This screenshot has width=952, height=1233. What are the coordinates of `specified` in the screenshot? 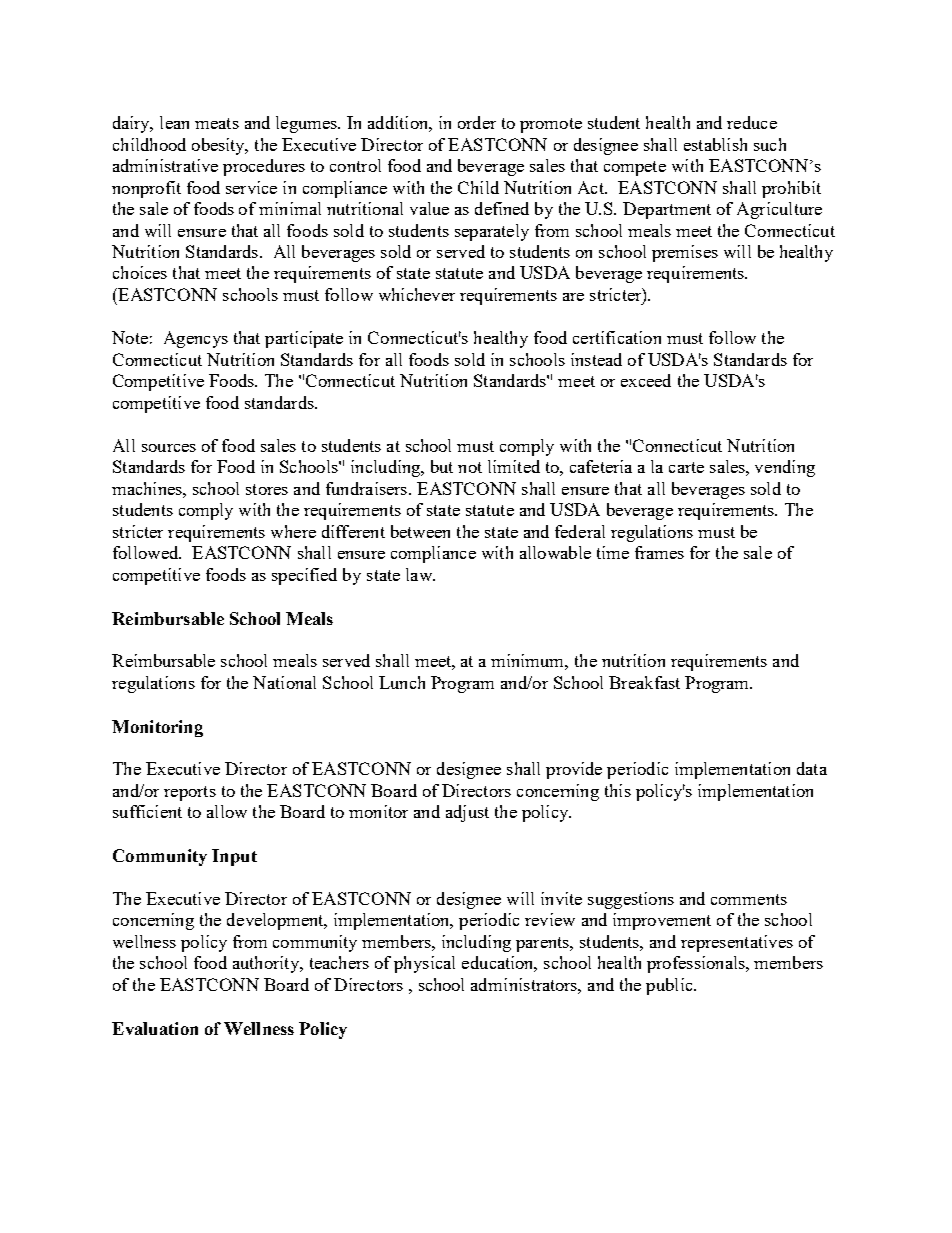 It's located at (304, 576).
